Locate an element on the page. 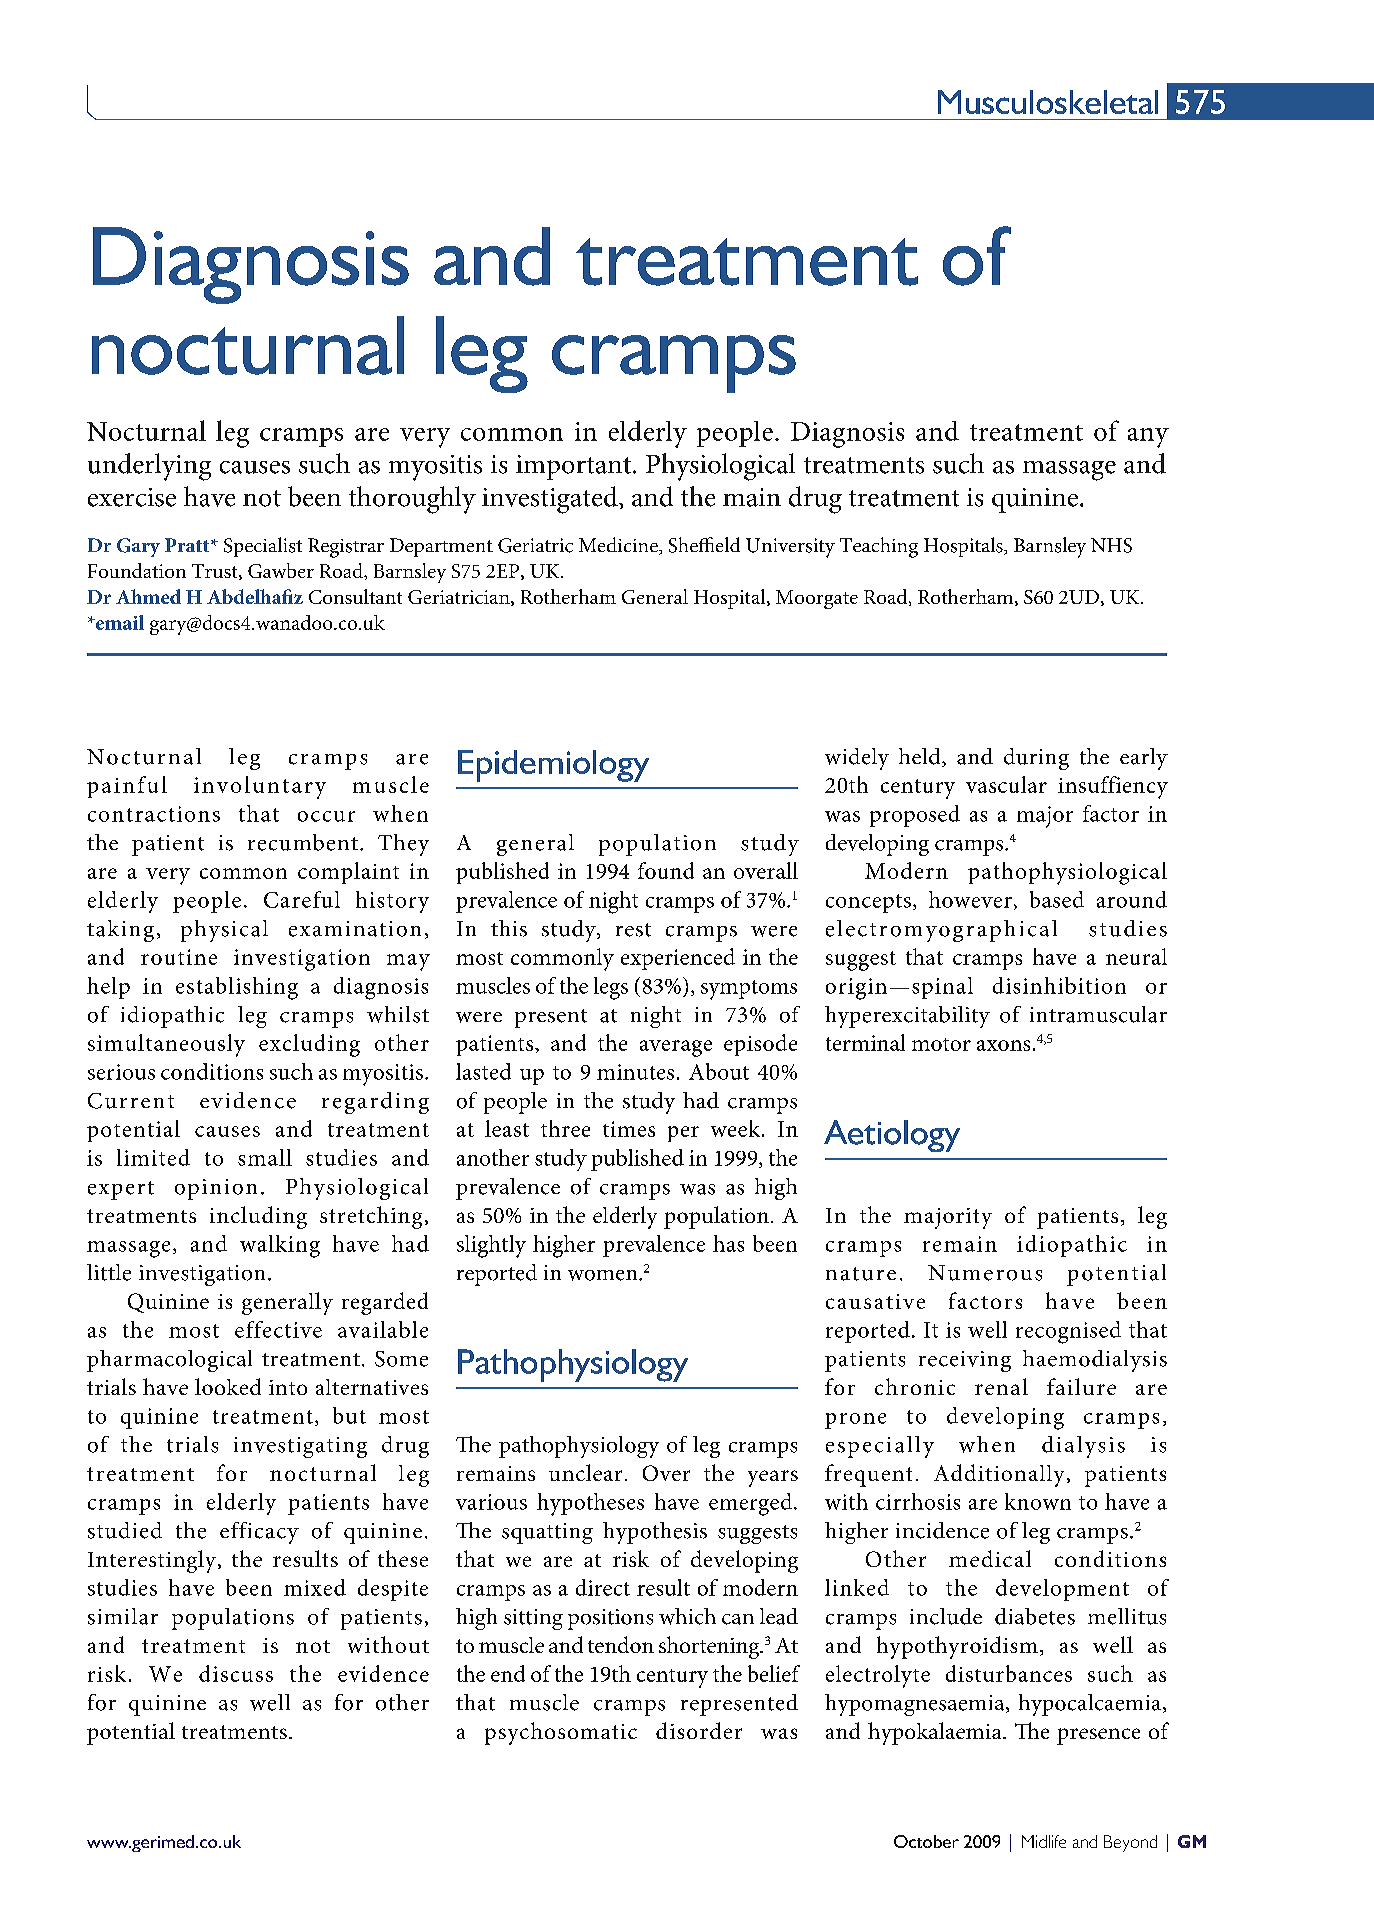  Medicine is located at coordinates (619, 546).
